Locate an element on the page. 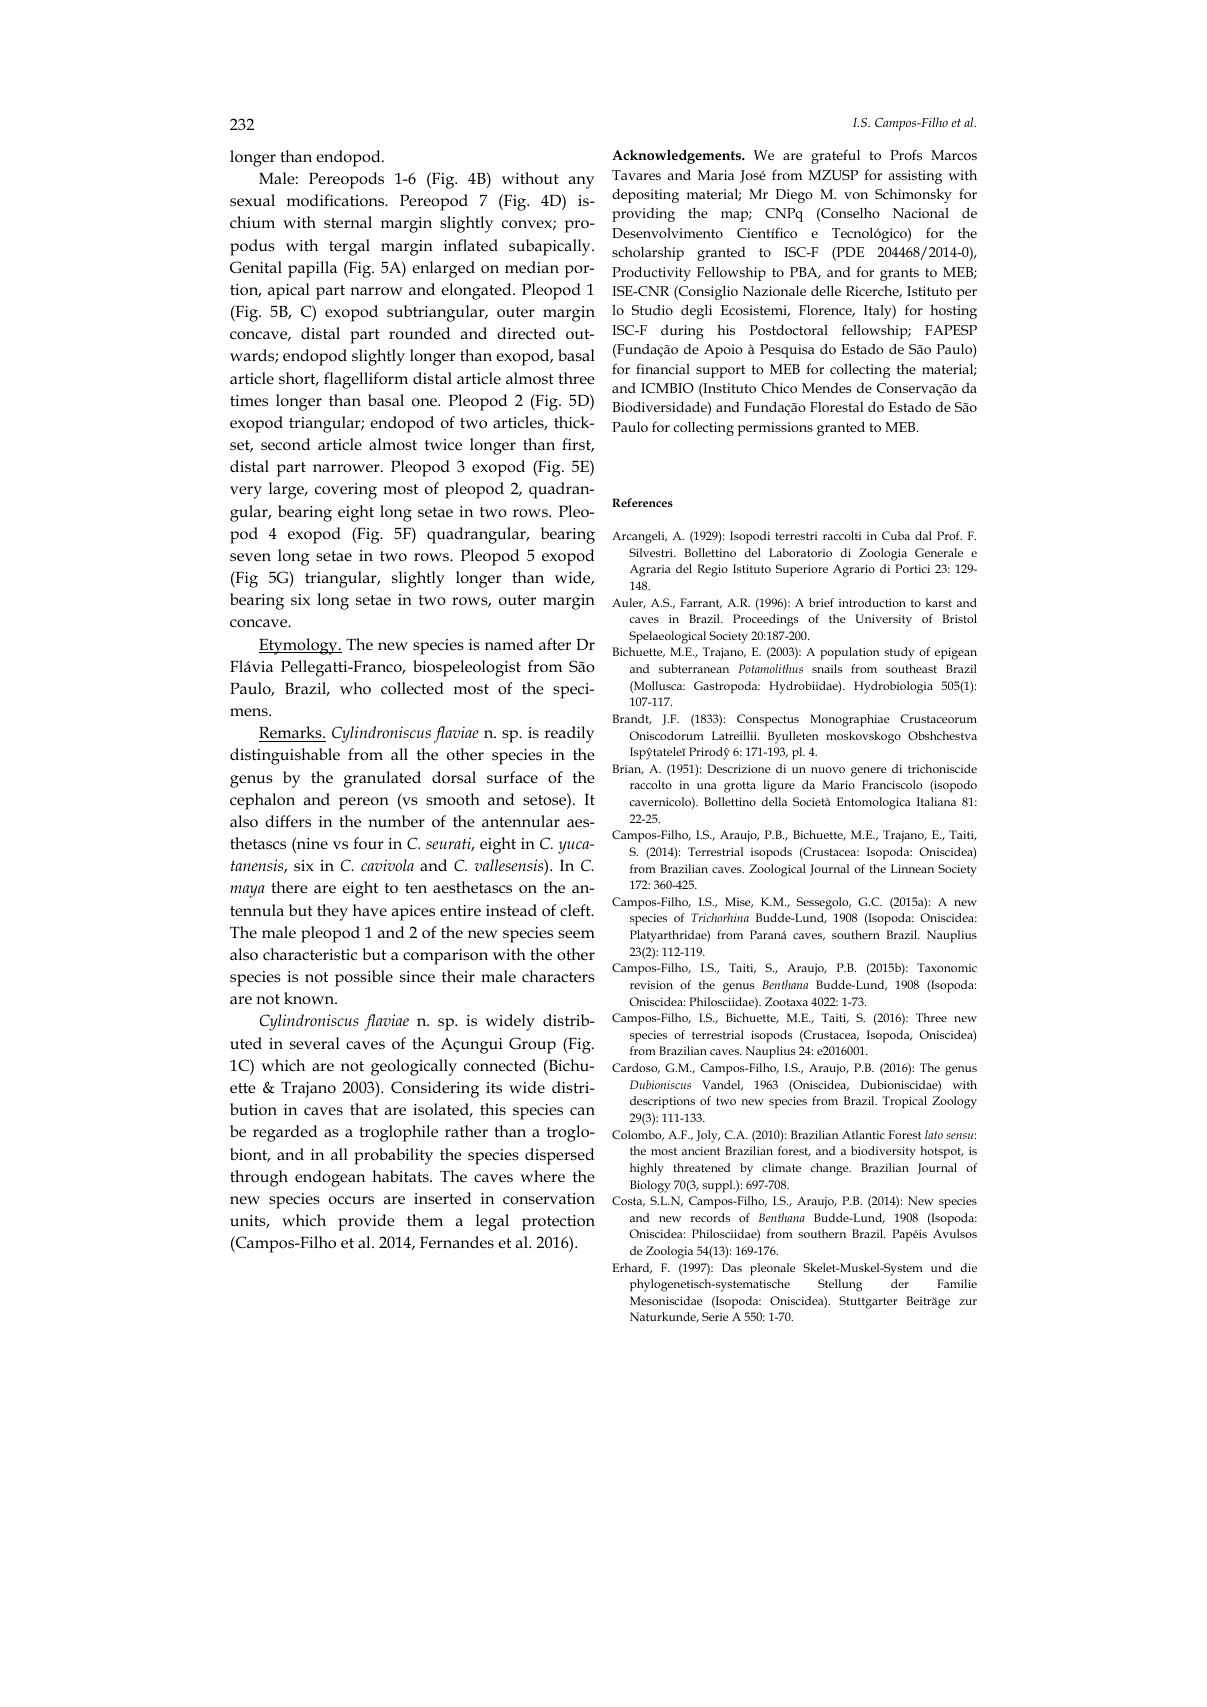 The width and height of the page is (1207, 1707). Cuba is located at coordinates (896, 535).
